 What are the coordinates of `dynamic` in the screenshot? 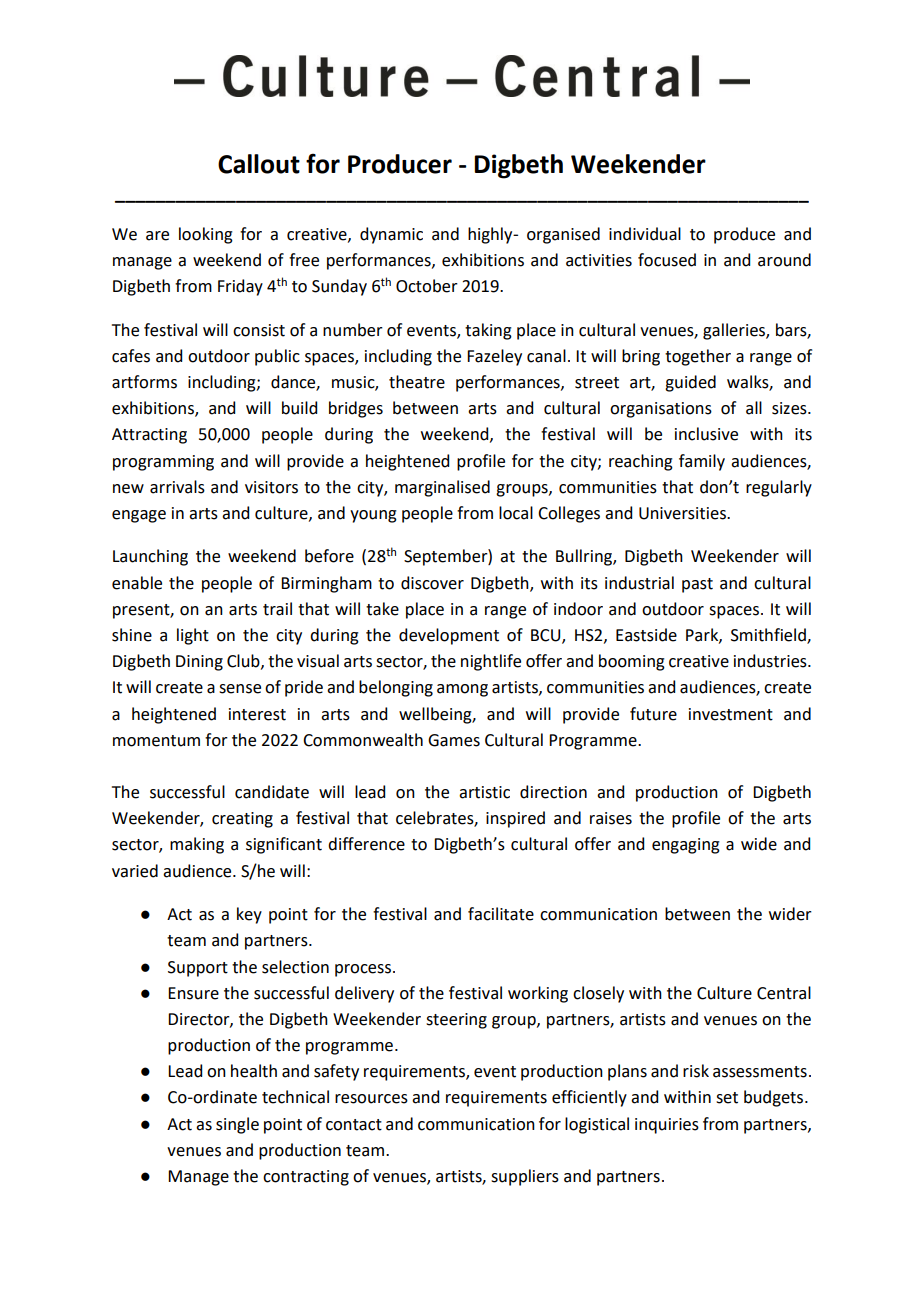 It's located at (391, 235).
